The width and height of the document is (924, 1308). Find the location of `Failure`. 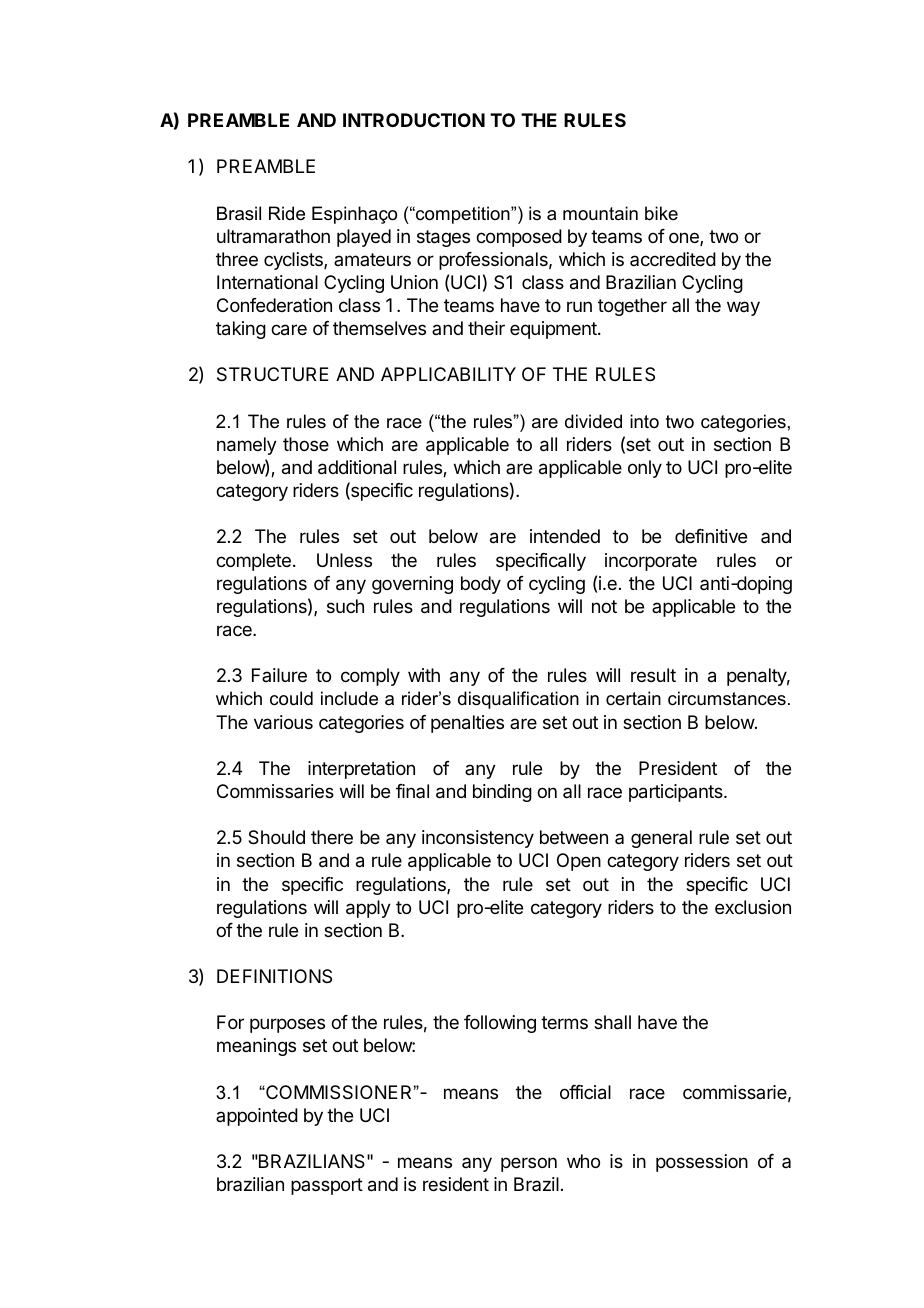

Failure is located at coordinates (279, 675).
